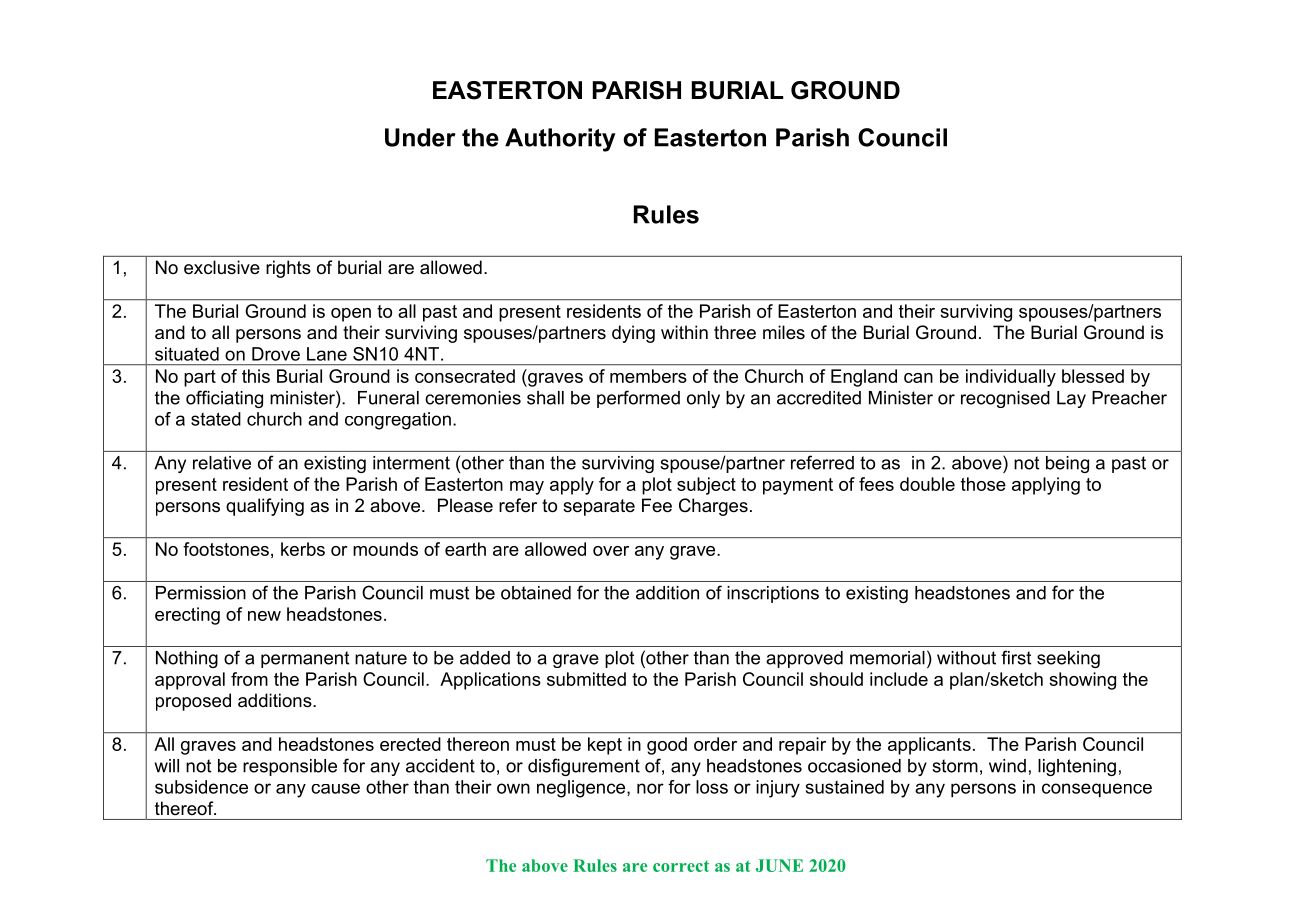  Describe the element at coordinates (586, 679) in the document. I see `submitted` at that location.
